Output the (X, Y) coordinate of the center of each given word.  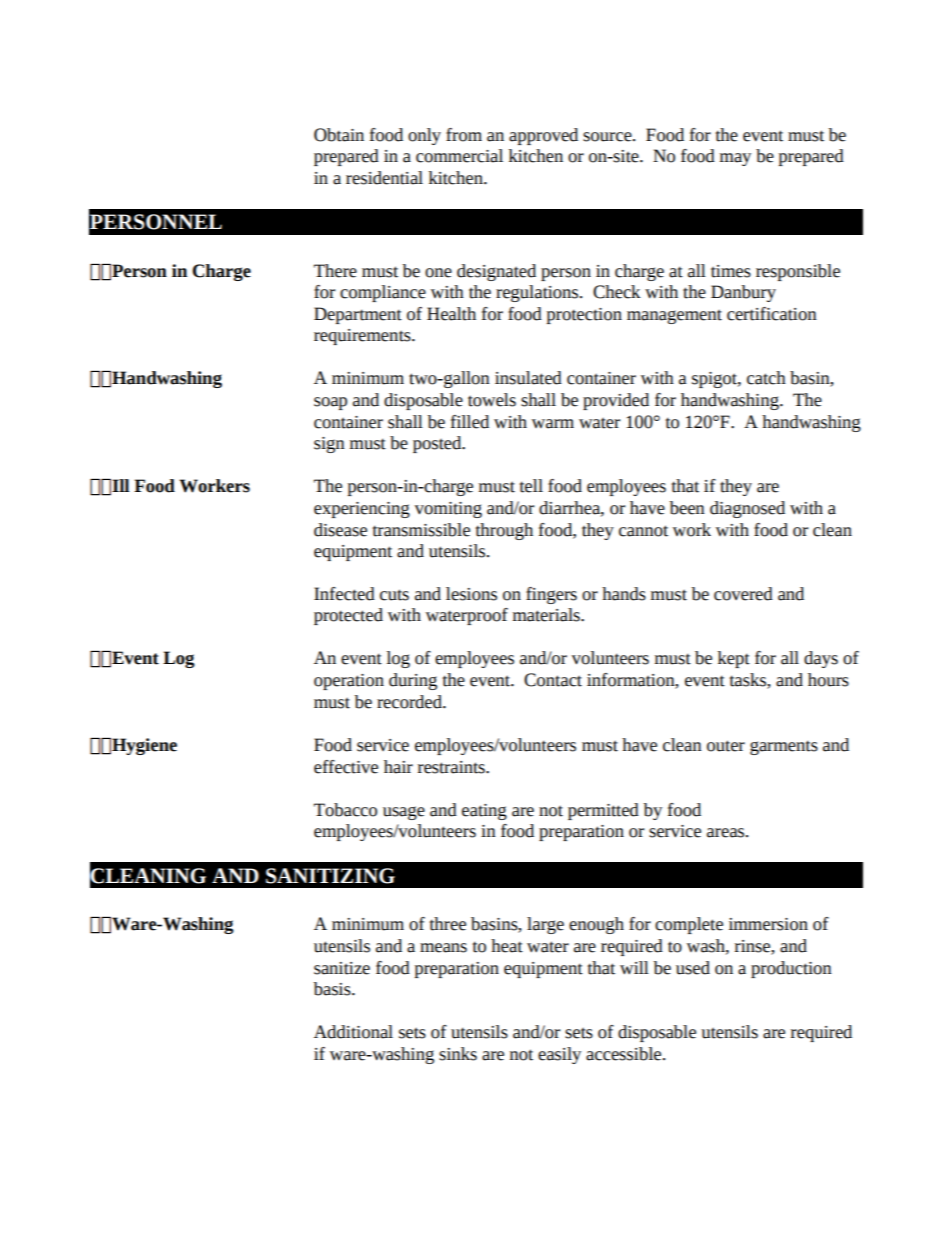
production (791, 969)
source (608, 137)
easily (559, 1055)
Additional (353, 1032)
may (735, 159)
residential (384, 178)
